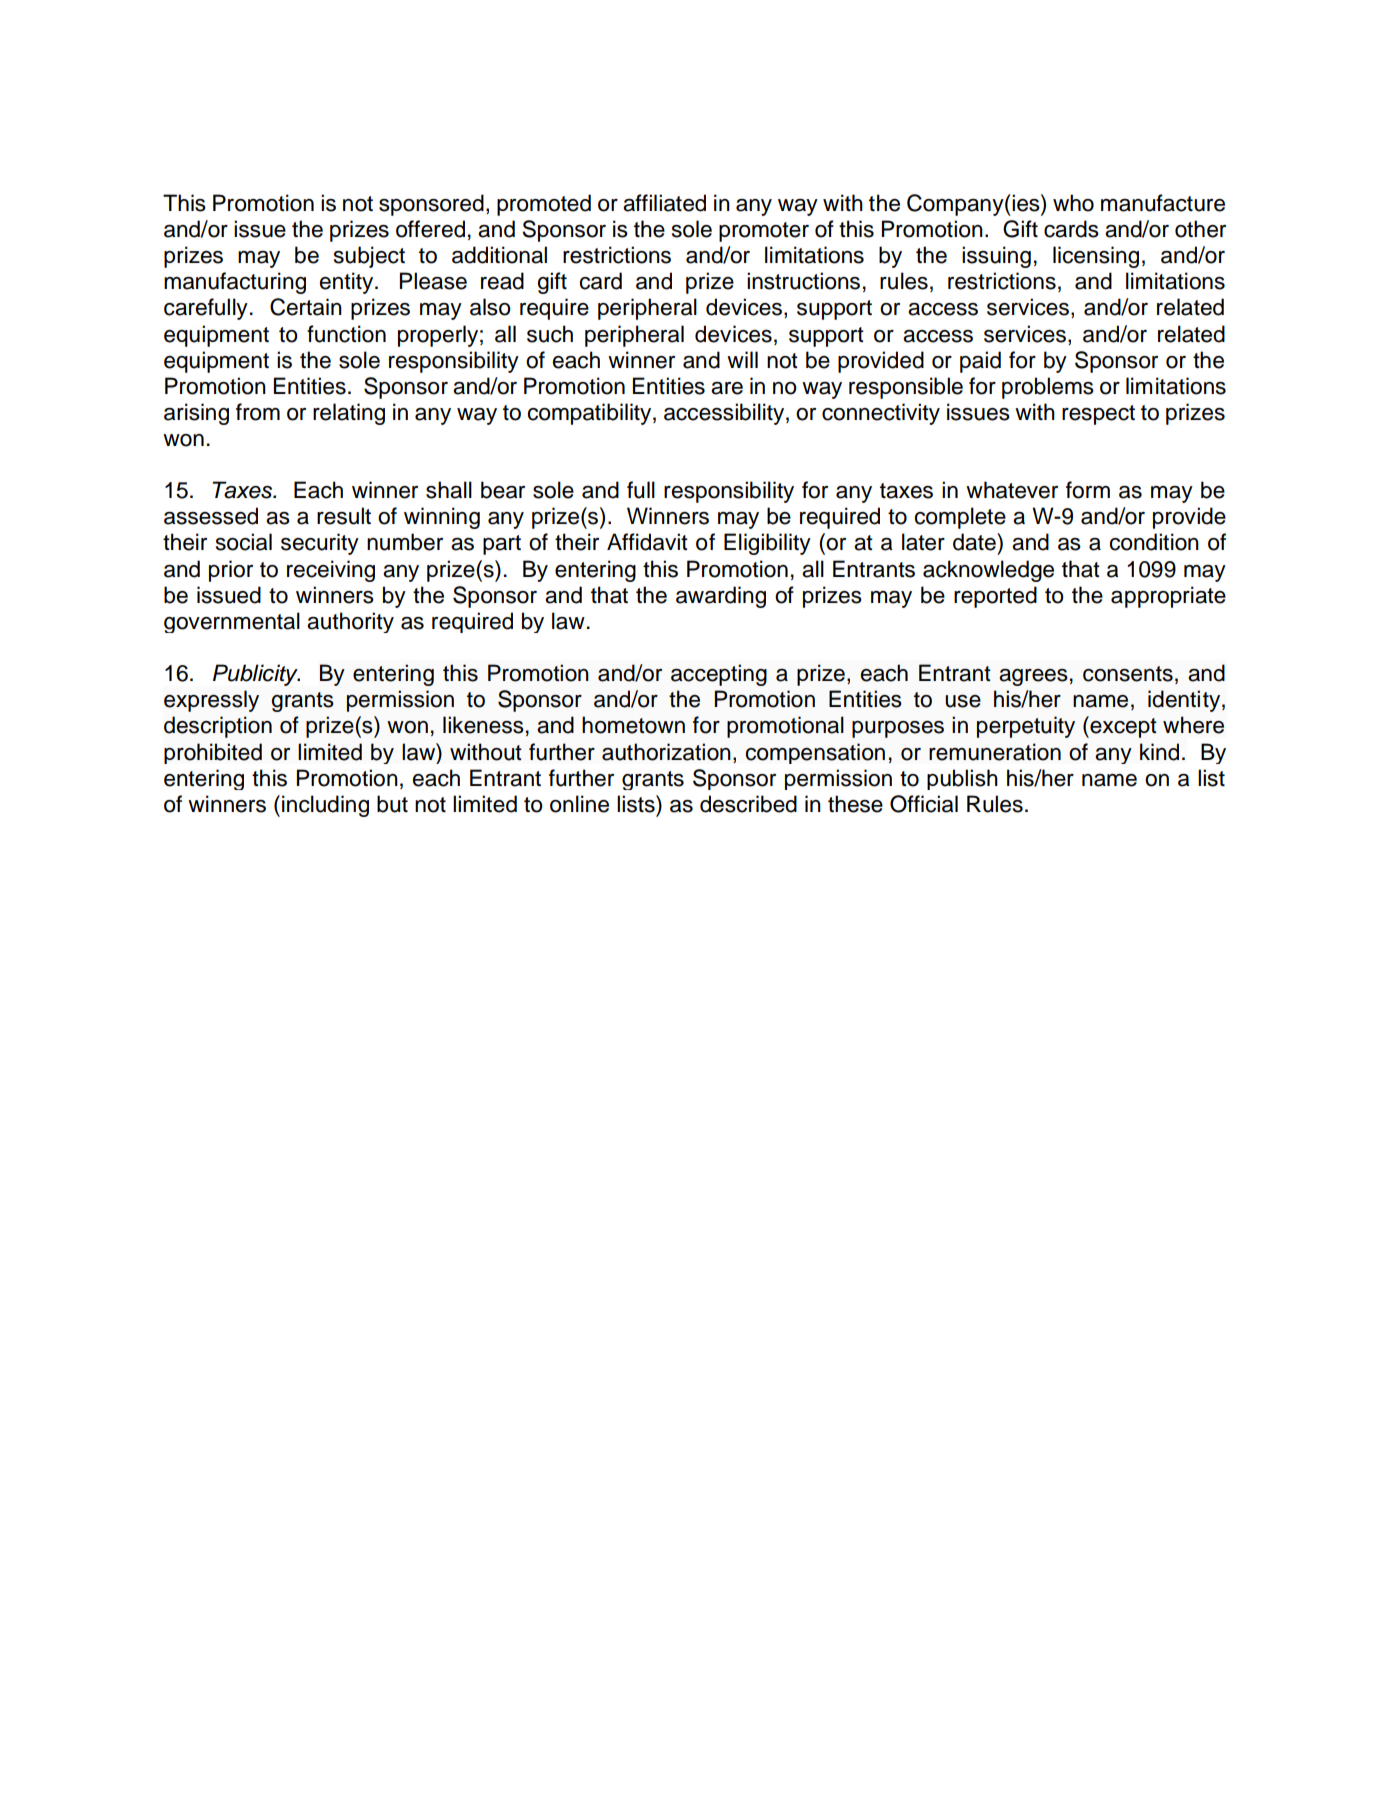 Image resolution: width=1390 pixels, height=1799 pixels. Describe the element at coordinates (664, 203) in the screenshot. I see `affiliated` at that location.
